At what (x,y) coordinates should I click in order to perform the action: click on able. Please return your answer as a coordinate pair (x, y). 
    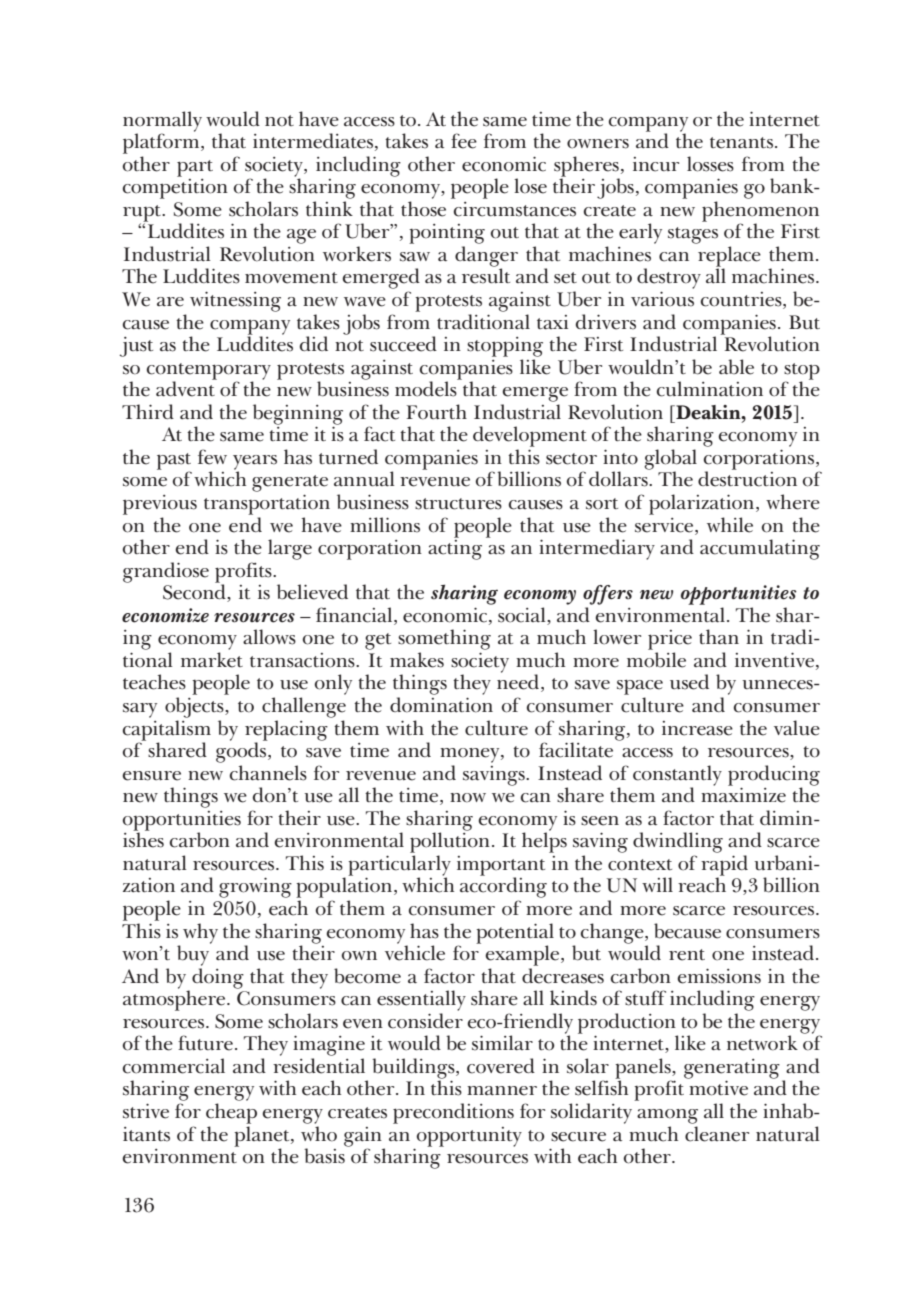
    Looking at the image, I should click on (736, 367).
